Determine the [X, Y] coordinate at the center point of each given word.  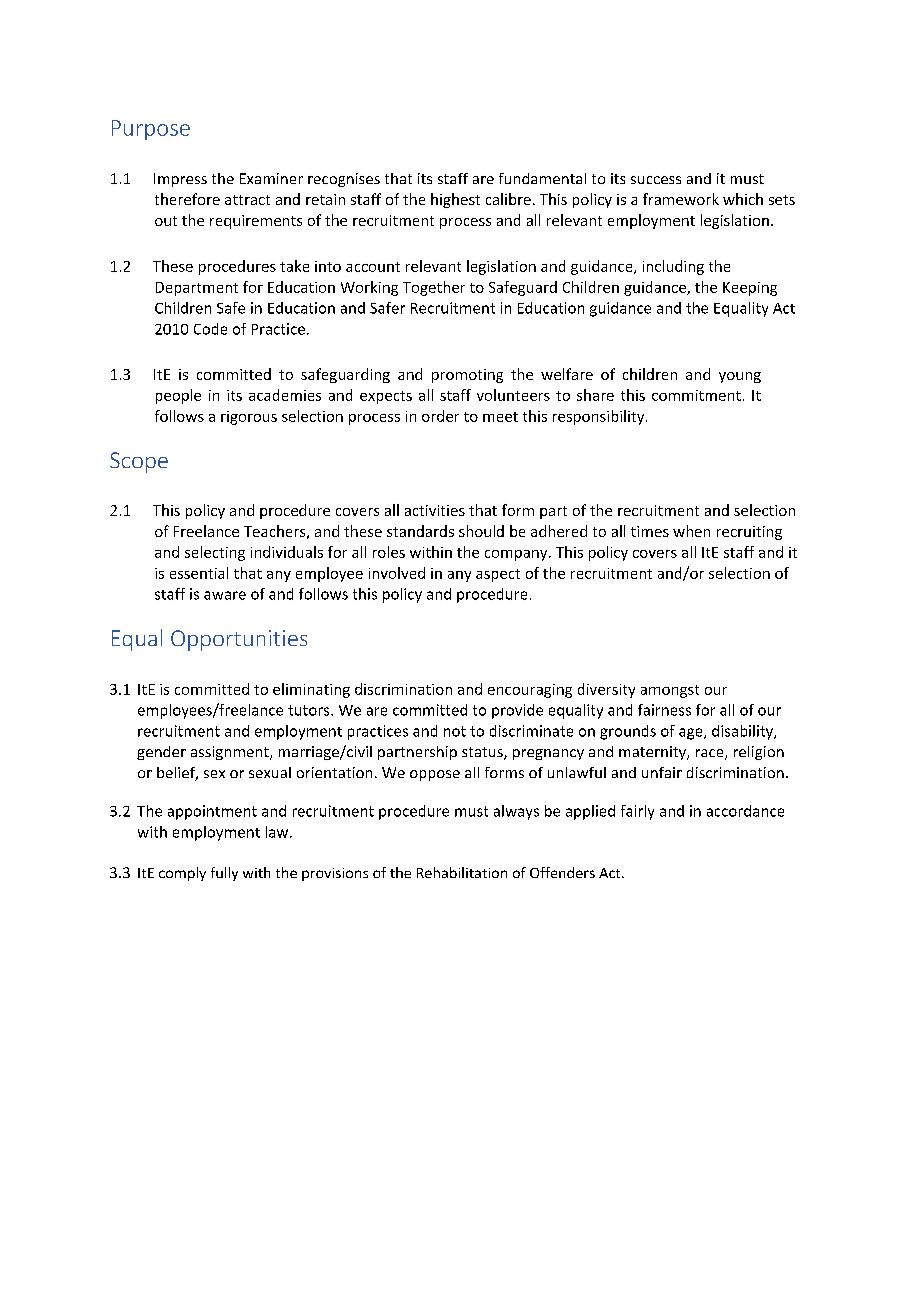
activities [435, 510]
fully [224, 874]
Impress [180, 180]
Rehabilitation [462, 872]
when [691, 531]
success [656, 180]
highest [455, 200]
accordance [745, 811]
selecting [215, 553]
